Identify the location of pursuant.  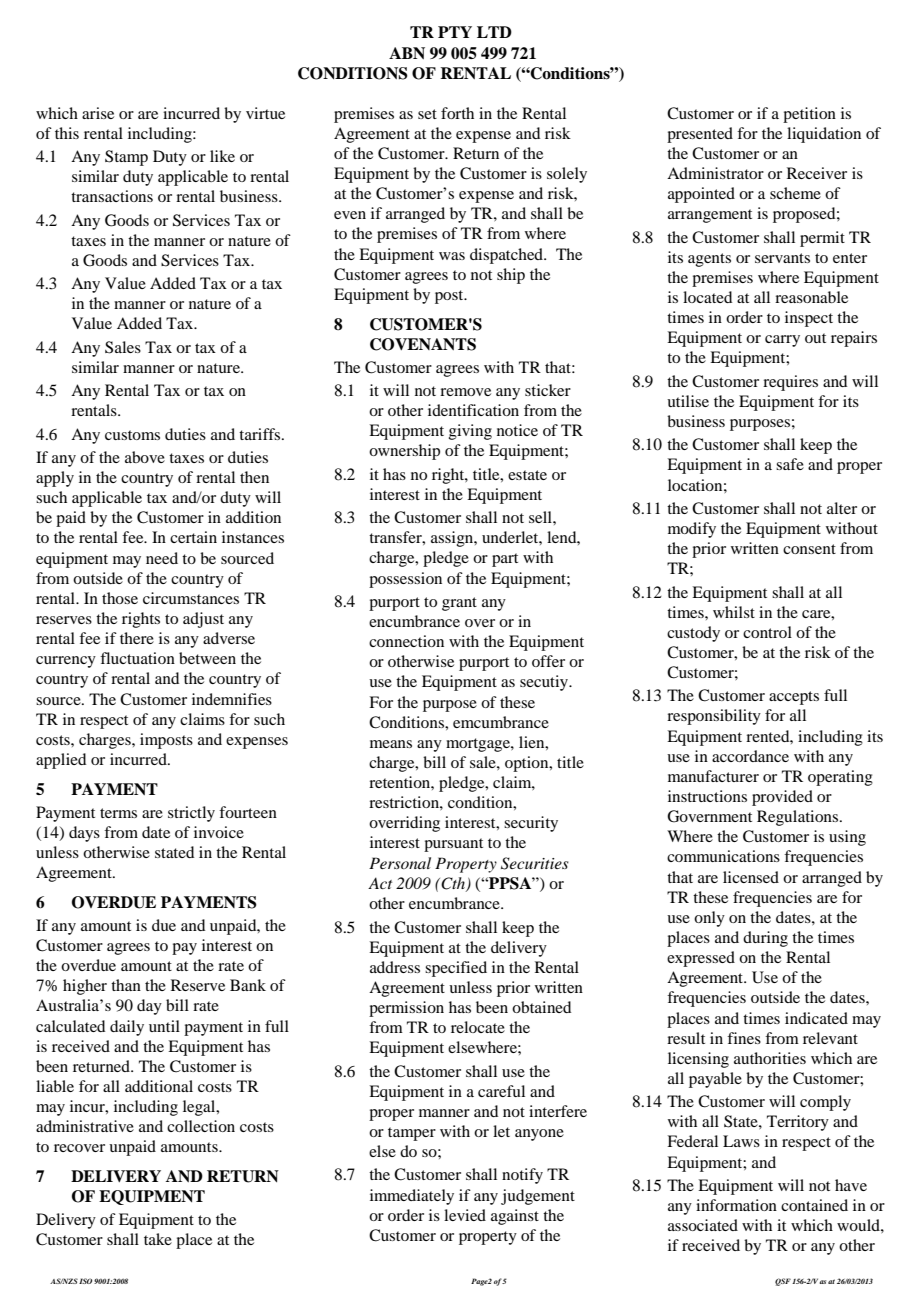
(453, 845).
